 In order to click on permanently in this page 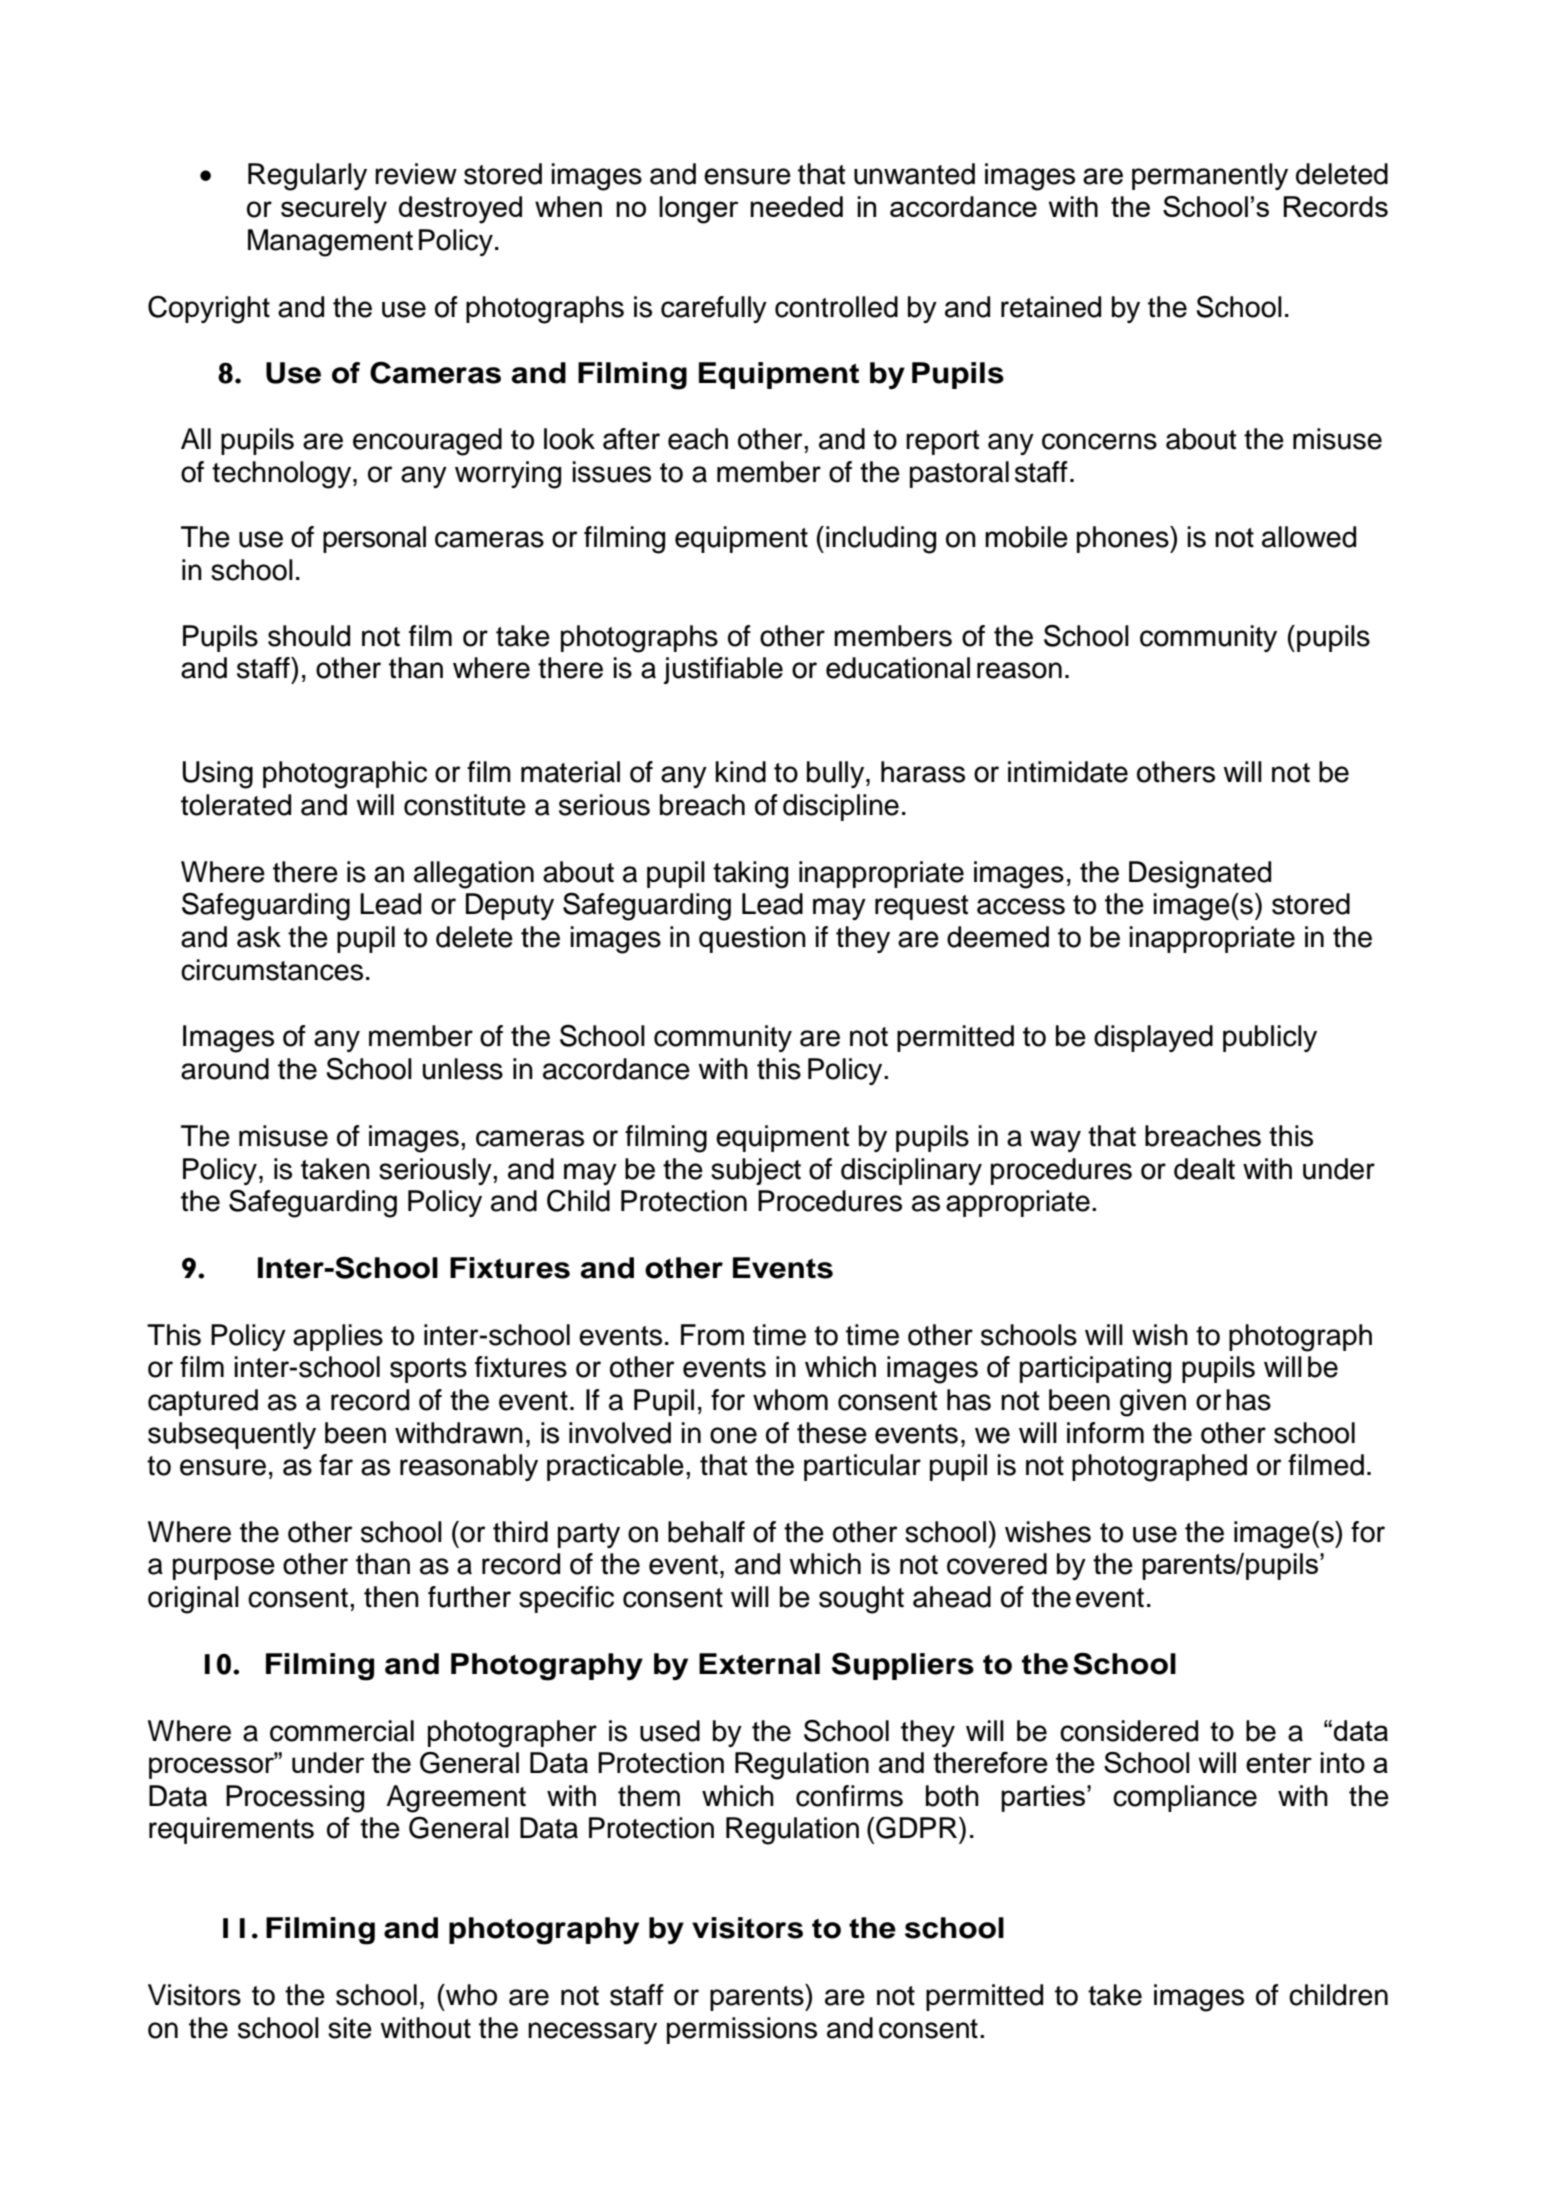, I will do `click(1210, 176)`.
